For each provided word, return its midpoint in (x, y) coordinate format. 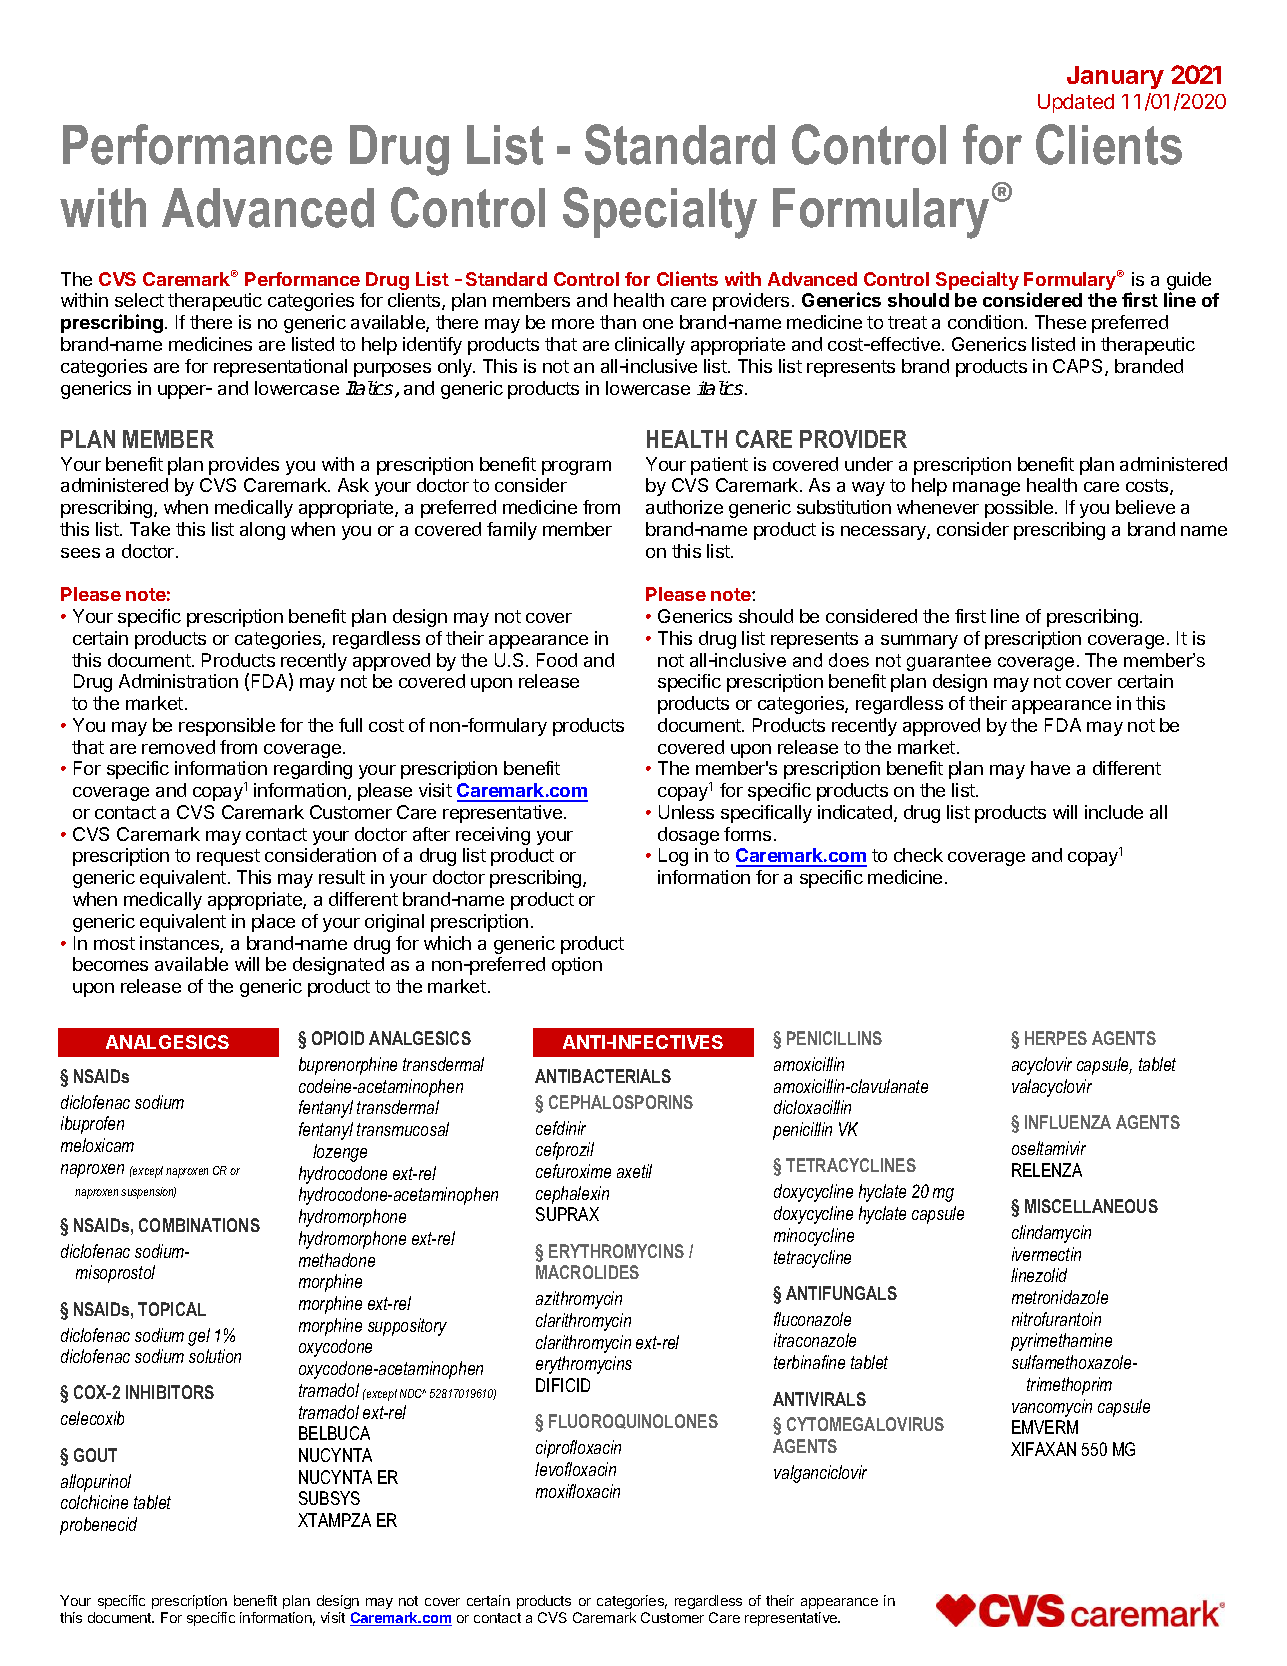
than (618, 322)
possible (1019, 509)
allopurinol (96, 1483)
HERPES (1056, 1038)
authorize (684, 507)
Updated (1076, 103)
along (262, 531)
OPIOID (338, 1038)
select (139, 300)
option (577, 966)
